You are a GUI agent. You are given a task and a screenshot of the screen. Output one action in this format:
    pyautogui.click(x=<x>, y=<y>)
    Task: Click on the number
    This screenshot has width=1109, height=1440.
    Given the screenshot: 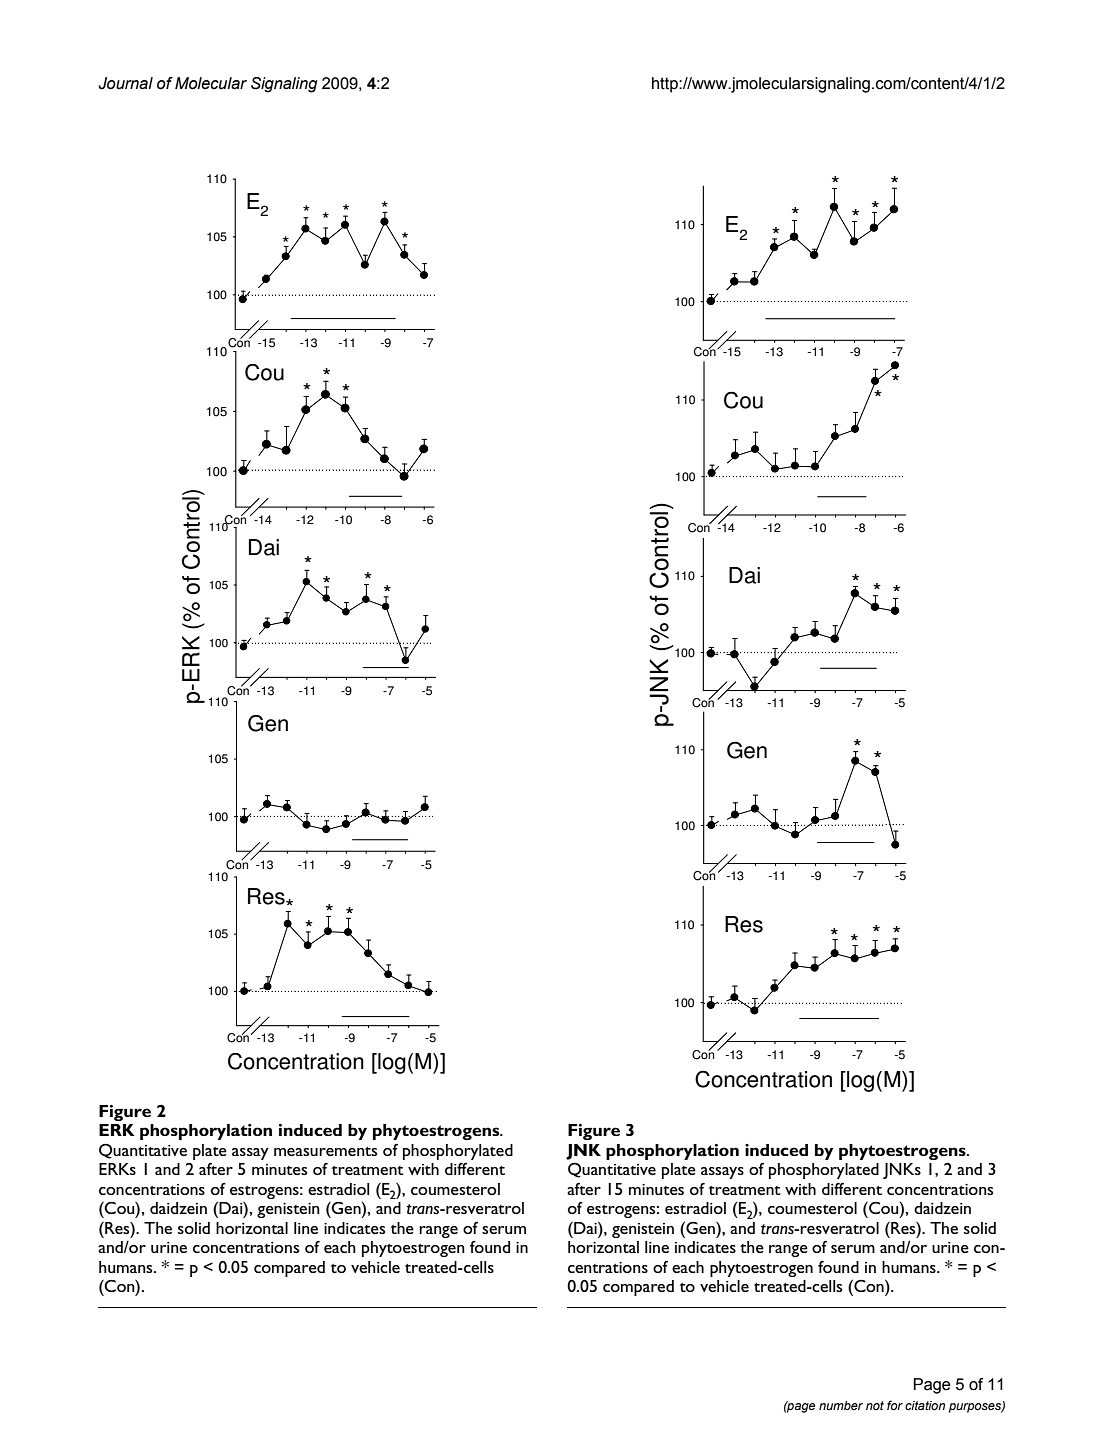 What is the action you would take?
    pyautogui.click(x=841, y=1405)
